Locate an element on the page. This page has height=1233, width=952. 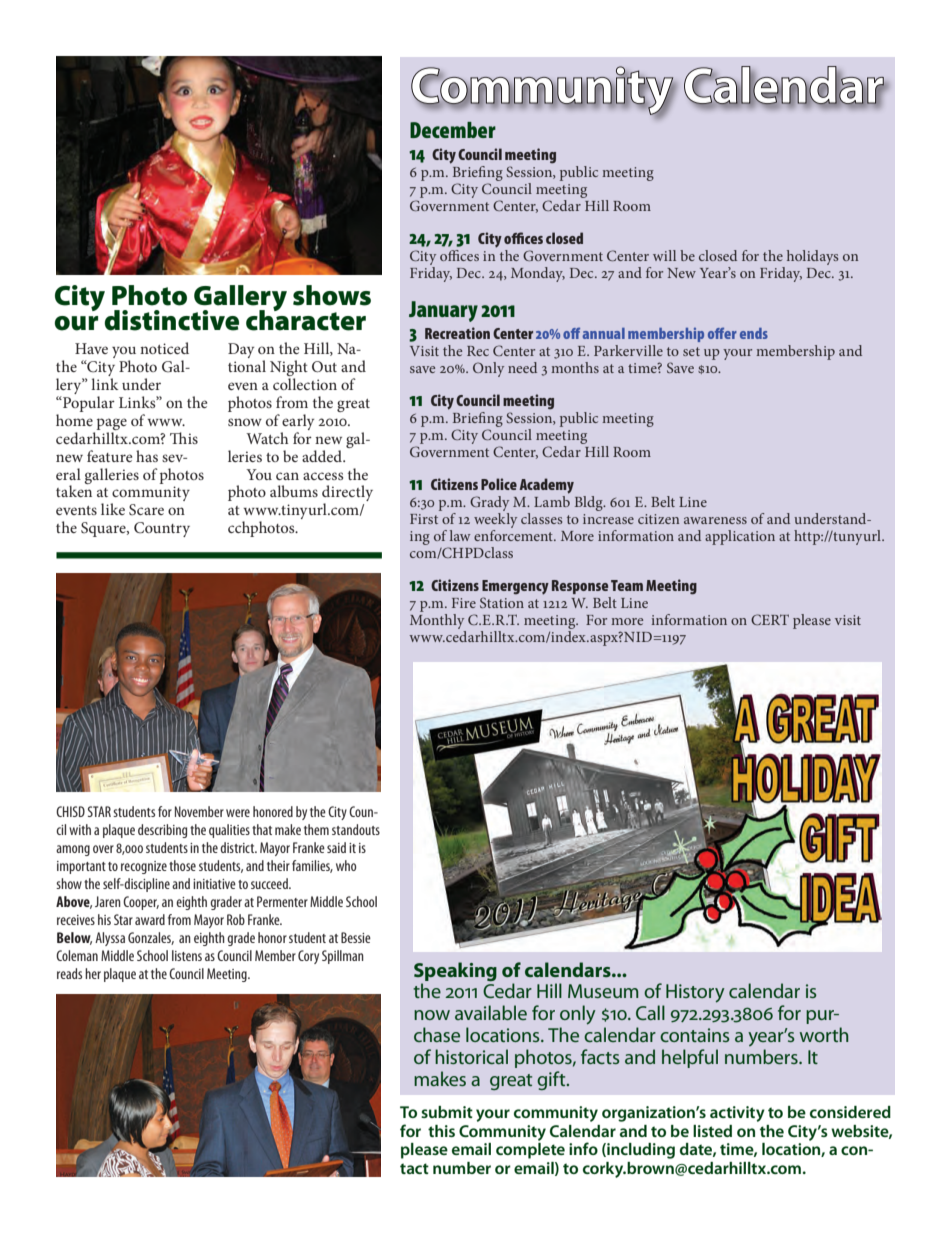
CERT is located at coordinates (770, 619).
